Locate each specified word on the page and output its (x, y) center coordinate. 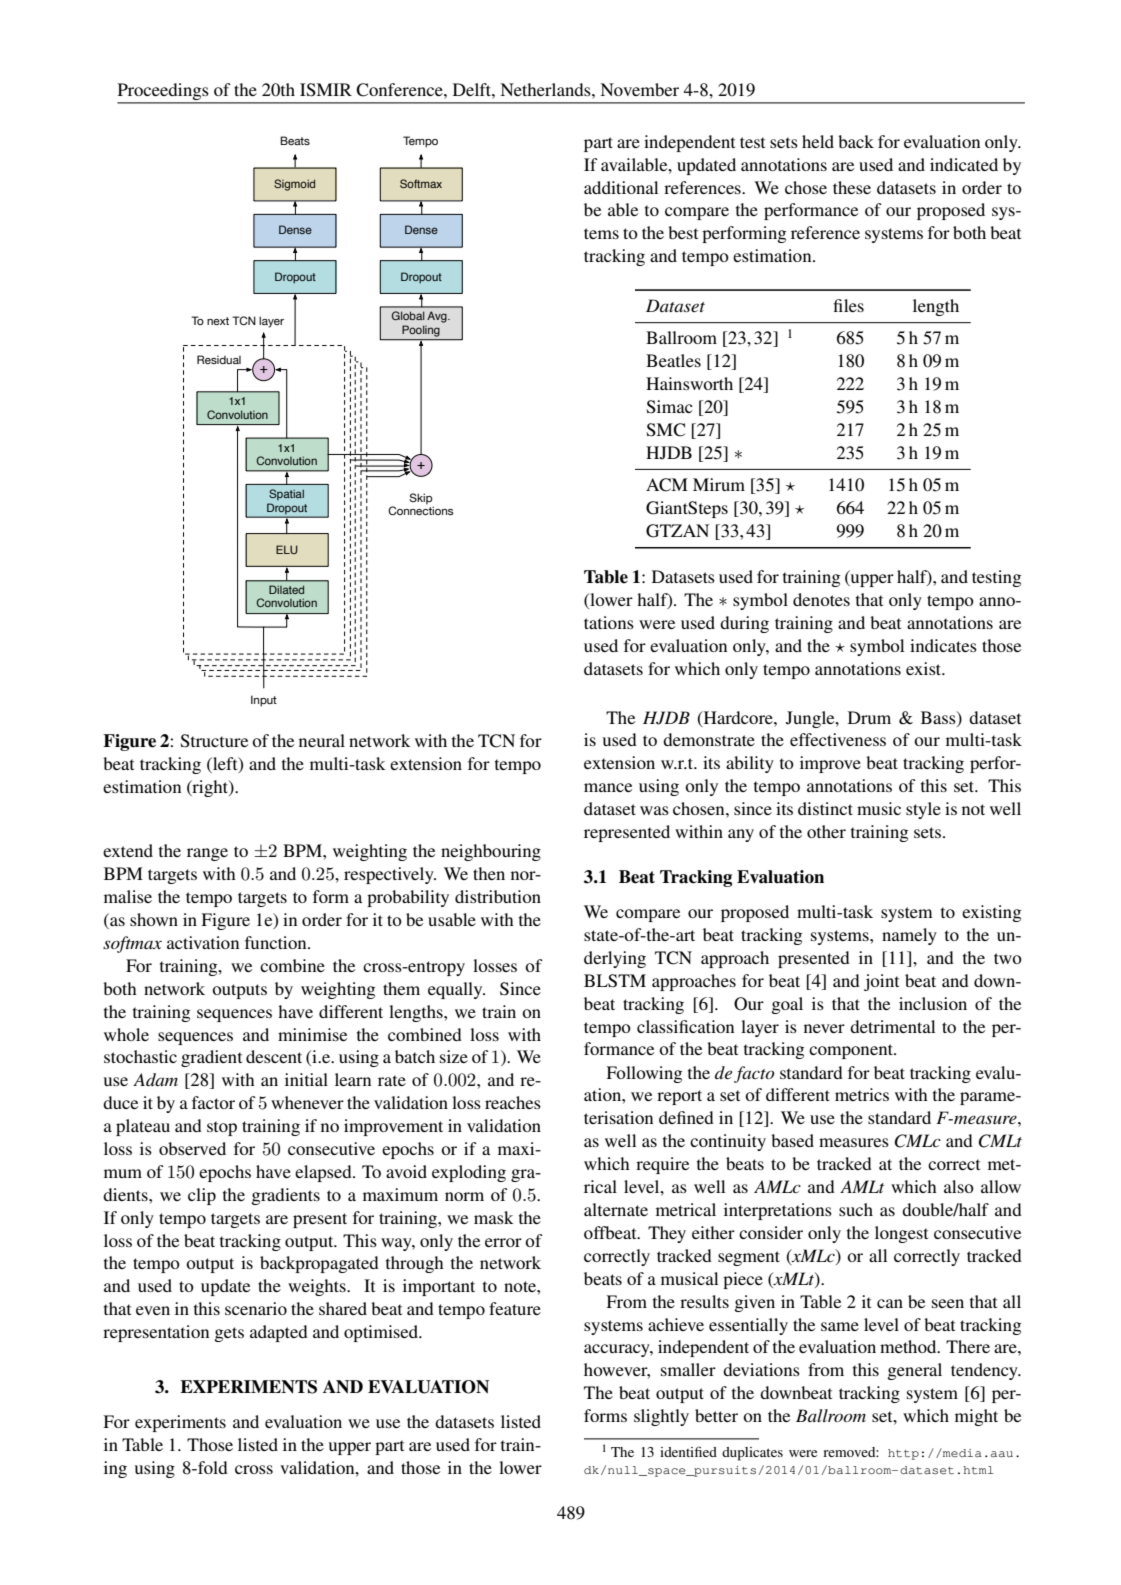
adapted (279, 1333)
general (915, 1371)
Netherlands (546, 89)
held (818, 141)
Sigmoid (294, 185)
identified (688, 1451)
